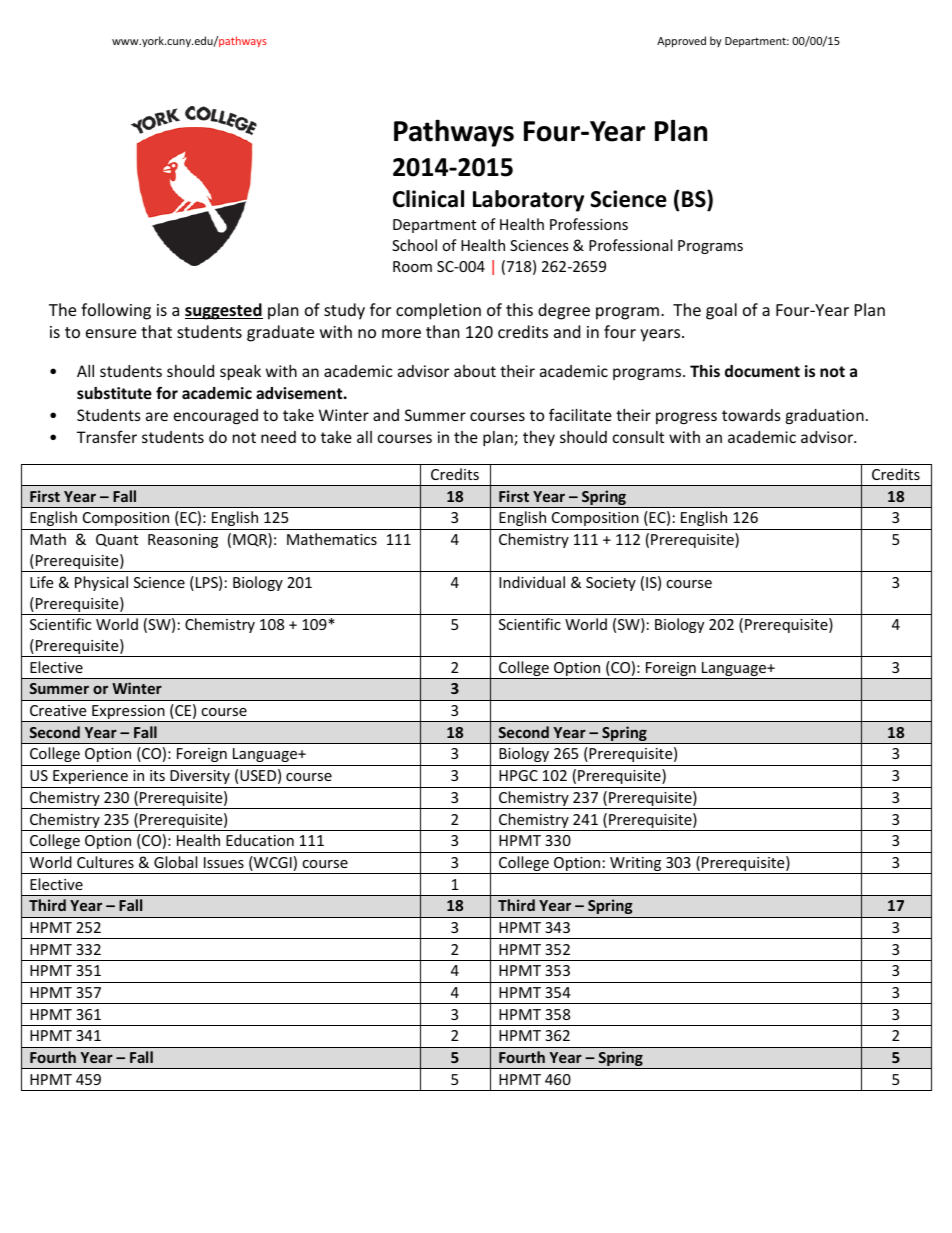 This screenshot has height=1233, width=952. I want to click on Laboratory, so click(528, 201).
